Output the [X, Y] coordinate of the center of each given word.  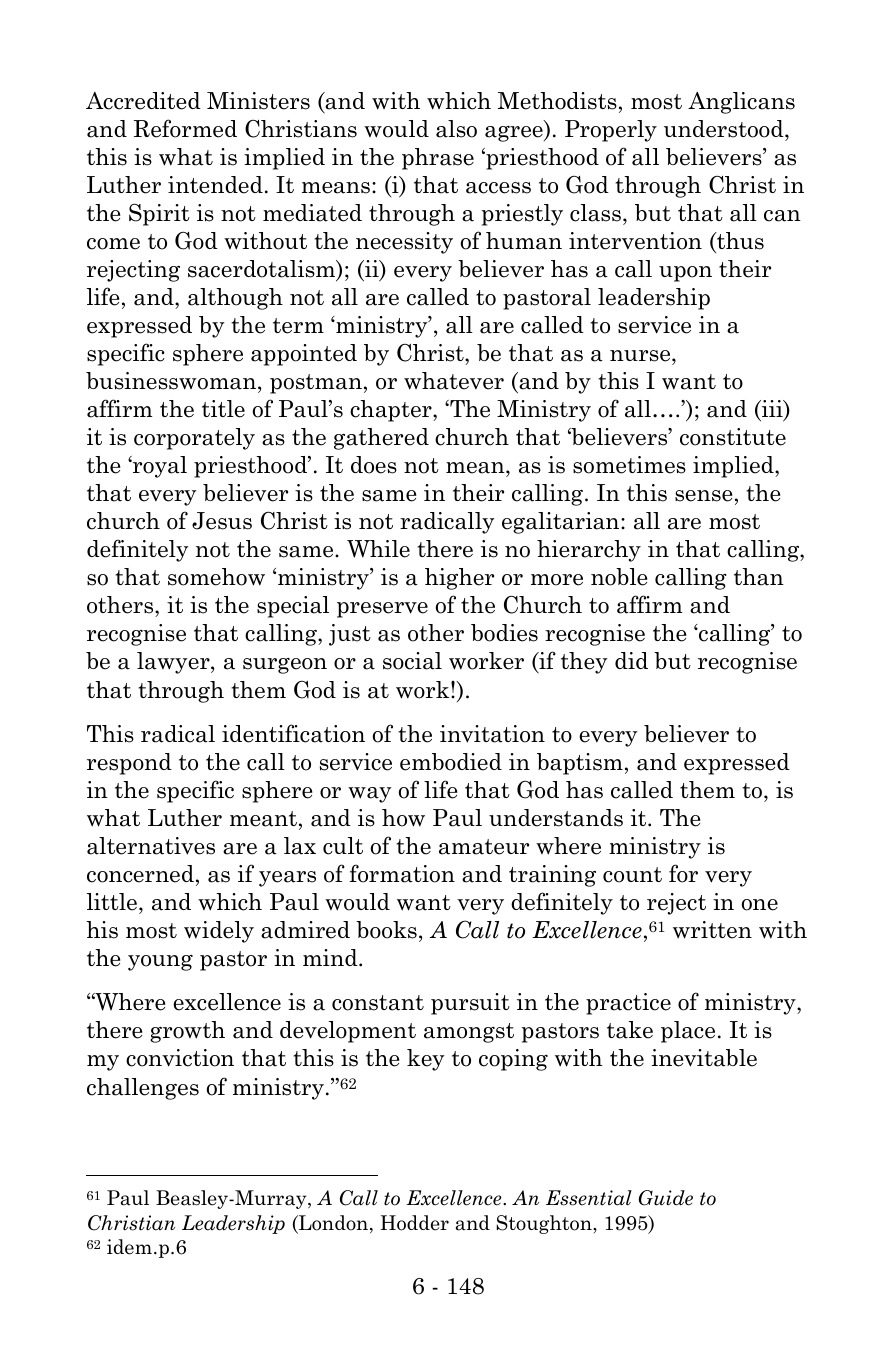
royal [159, 467]
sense [703, 496]
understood [725, 129]
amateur [484, 847]
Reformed [185, 128]
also [456, 129]
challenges [143, 1089]
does [374, 465]
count [632, 875]
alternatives [151, 846]
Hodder [414, 1223]
